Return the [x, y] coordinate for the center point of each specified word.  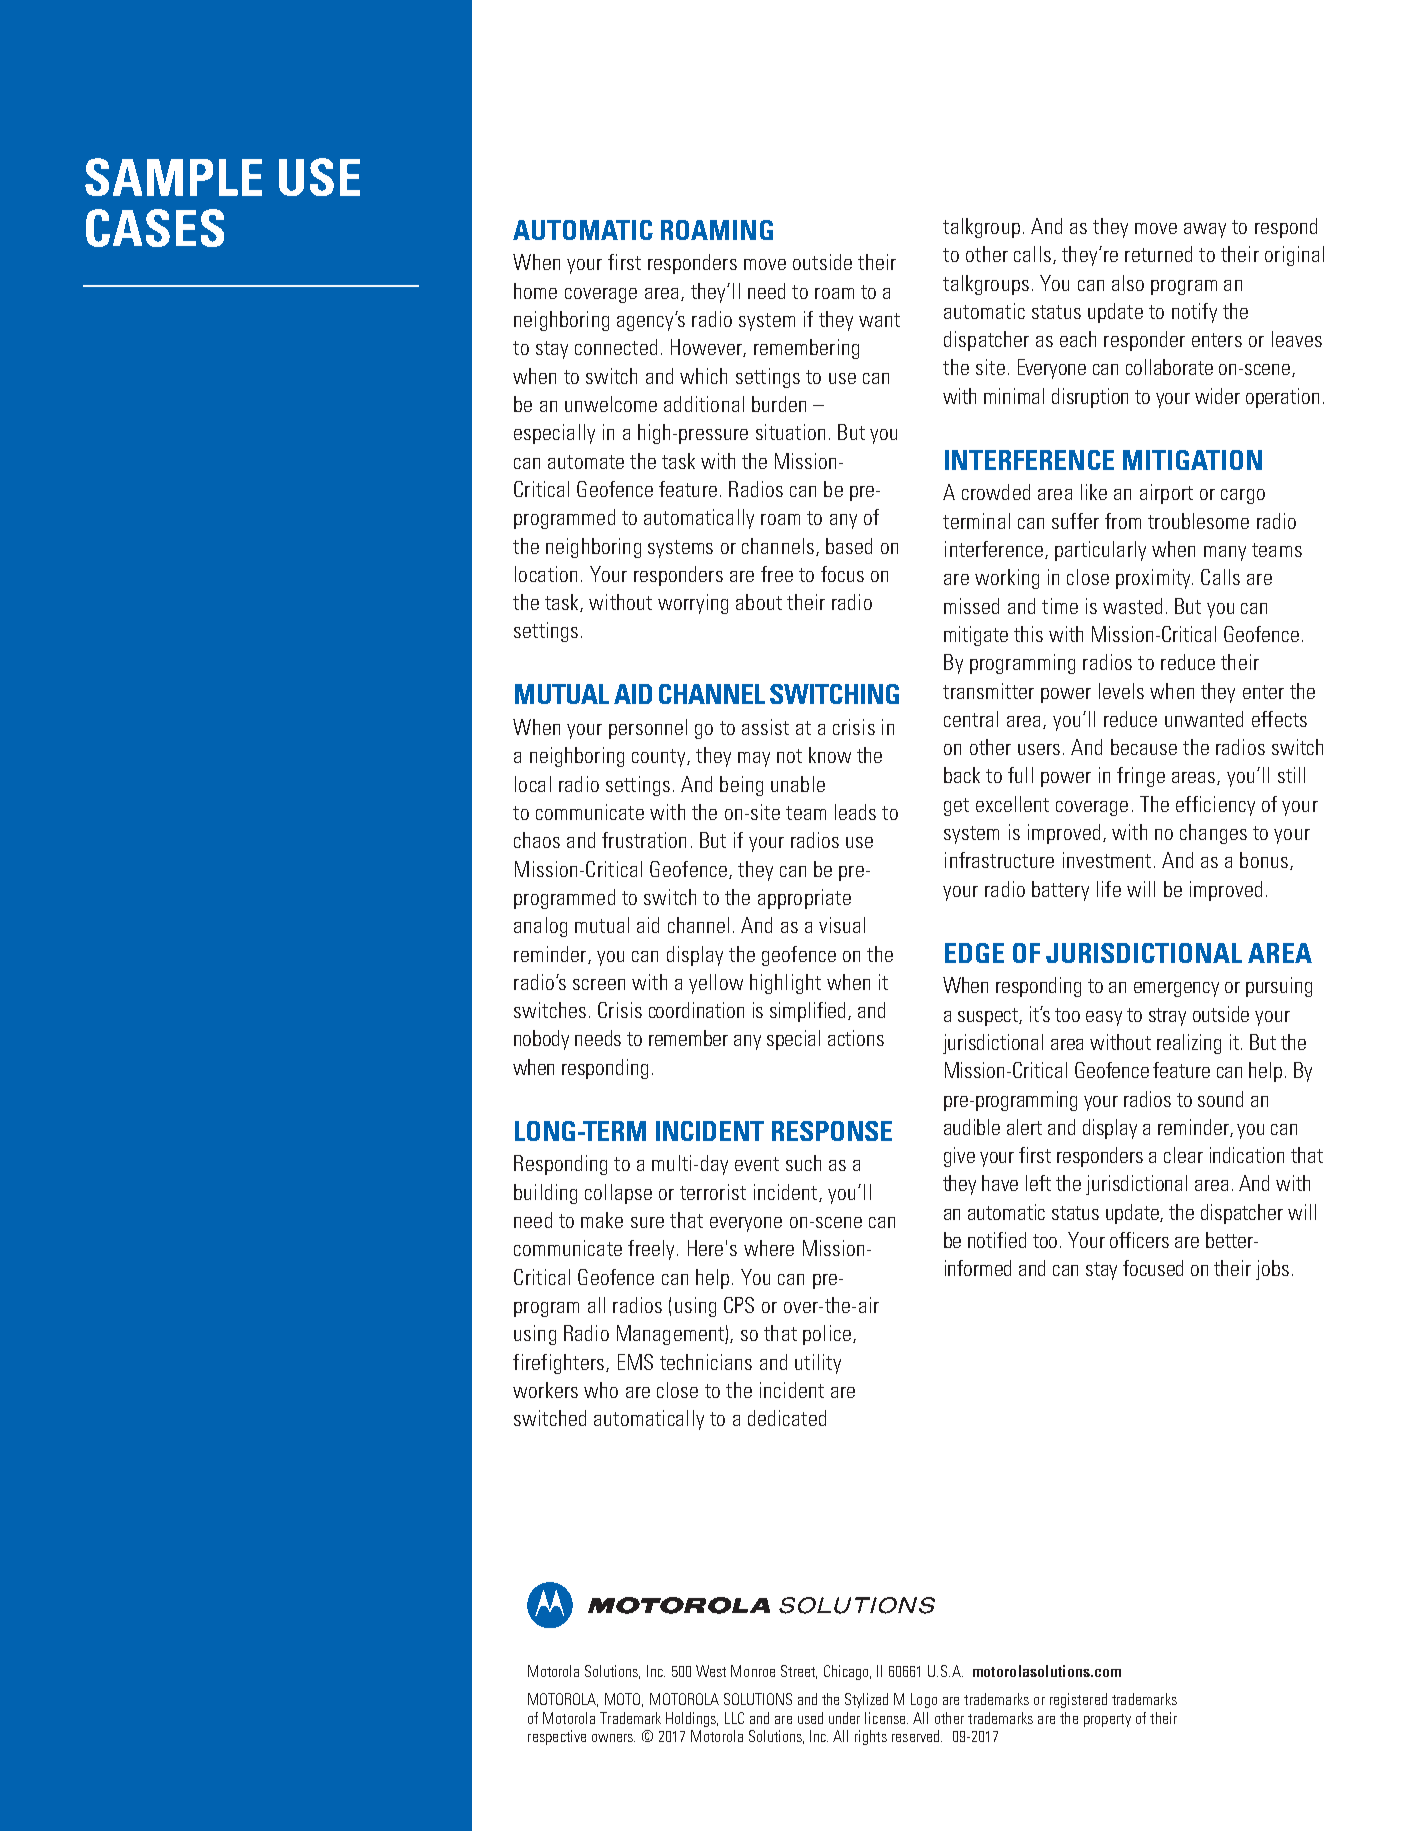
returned [1158, 254]
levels [1121, 691]
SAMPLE [173, 177]
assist [765, 727]
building [545, 1194]
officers [1139, 1240]
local [533, 784]
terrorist [713, 1192]
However [707, 348]
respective [557, 1737]
